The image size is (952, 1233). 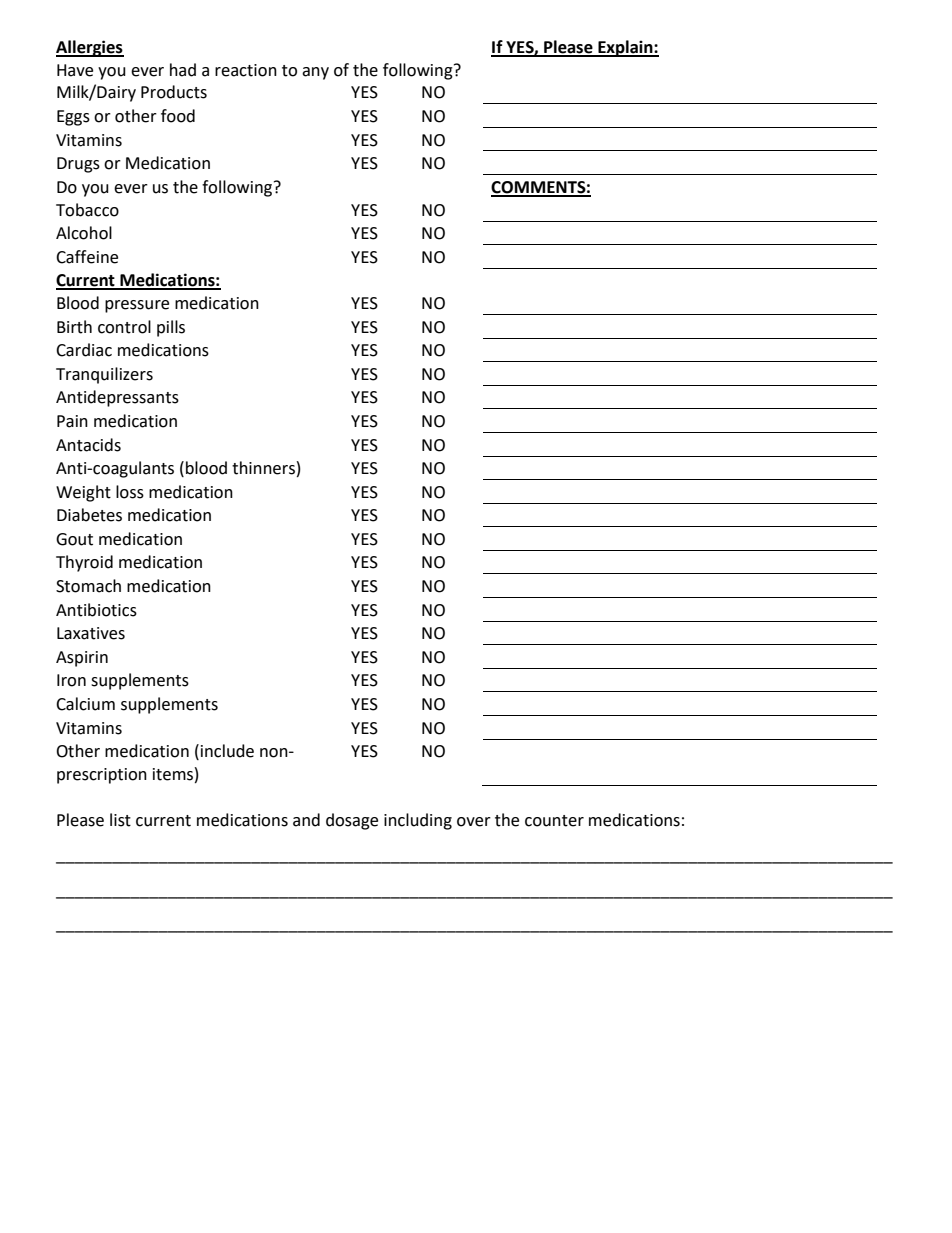 What do you see at coordinates (474, 822) in the screenshot?
I see `over` at bounding box center [474, 822].
